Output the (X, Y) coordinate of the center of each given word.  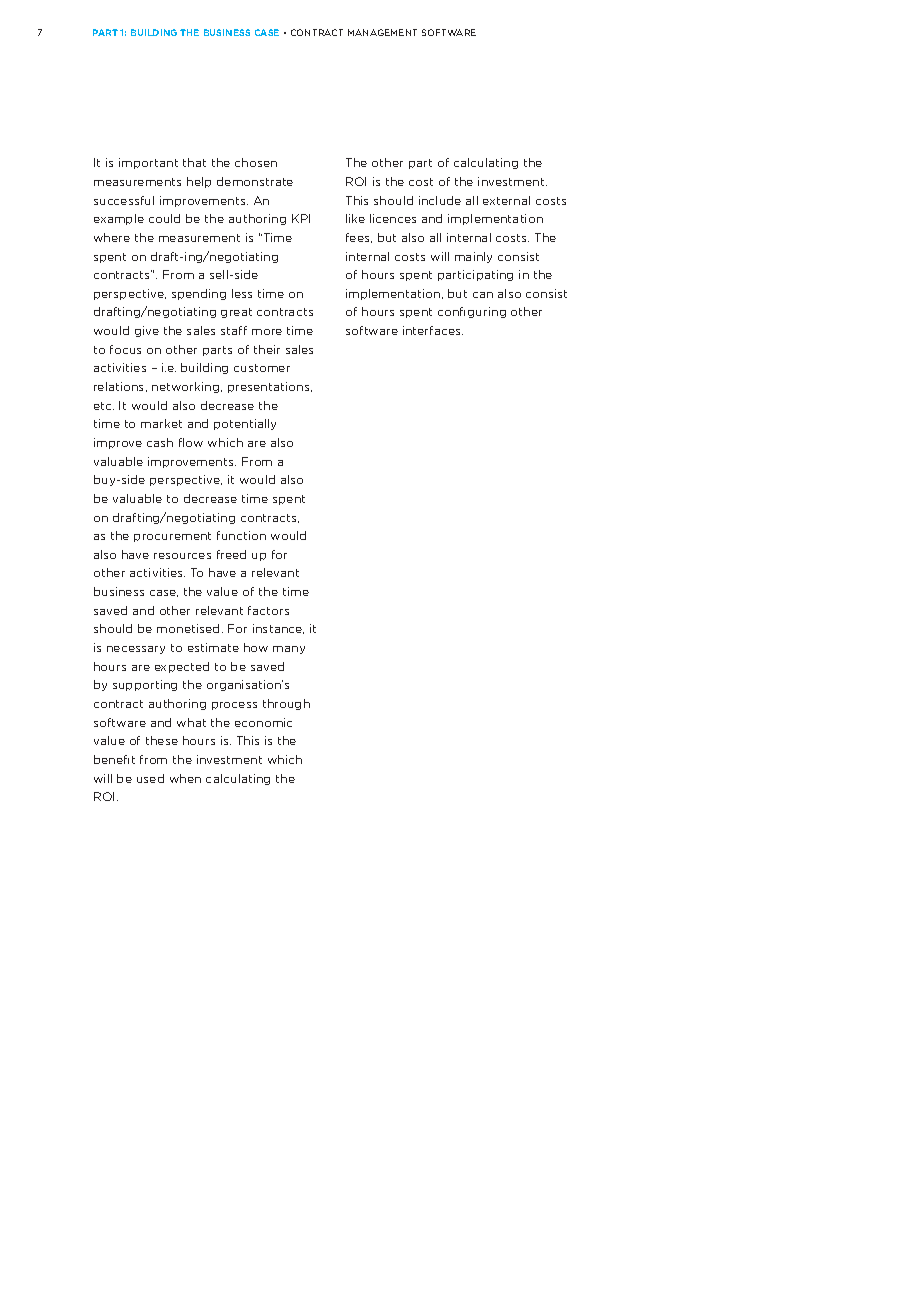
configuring (472, 312)
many (289, 650)
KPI (301, 218)
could (164, 218)
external (506, 200)
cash (160, 442)
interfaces (433, 330)
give (147, 331)
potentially (245, 424)
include (440, 200)
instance (278, 629)
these (162, 740)
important (148, 163)
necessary (136, 650)
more (267, 332)
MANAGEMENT (382, 32)
